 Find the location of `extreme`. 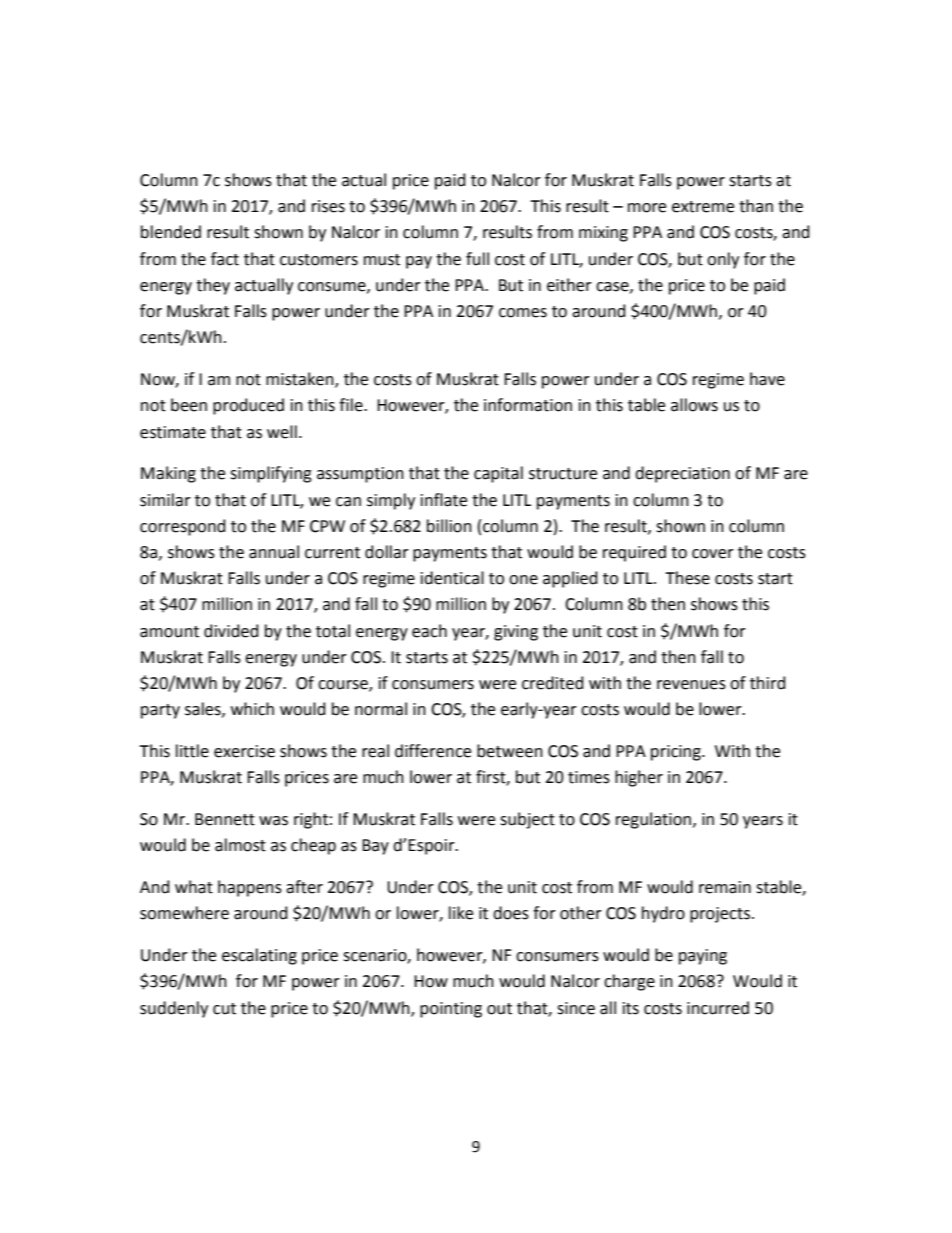

extreme is located at coordinates (703, 207).
